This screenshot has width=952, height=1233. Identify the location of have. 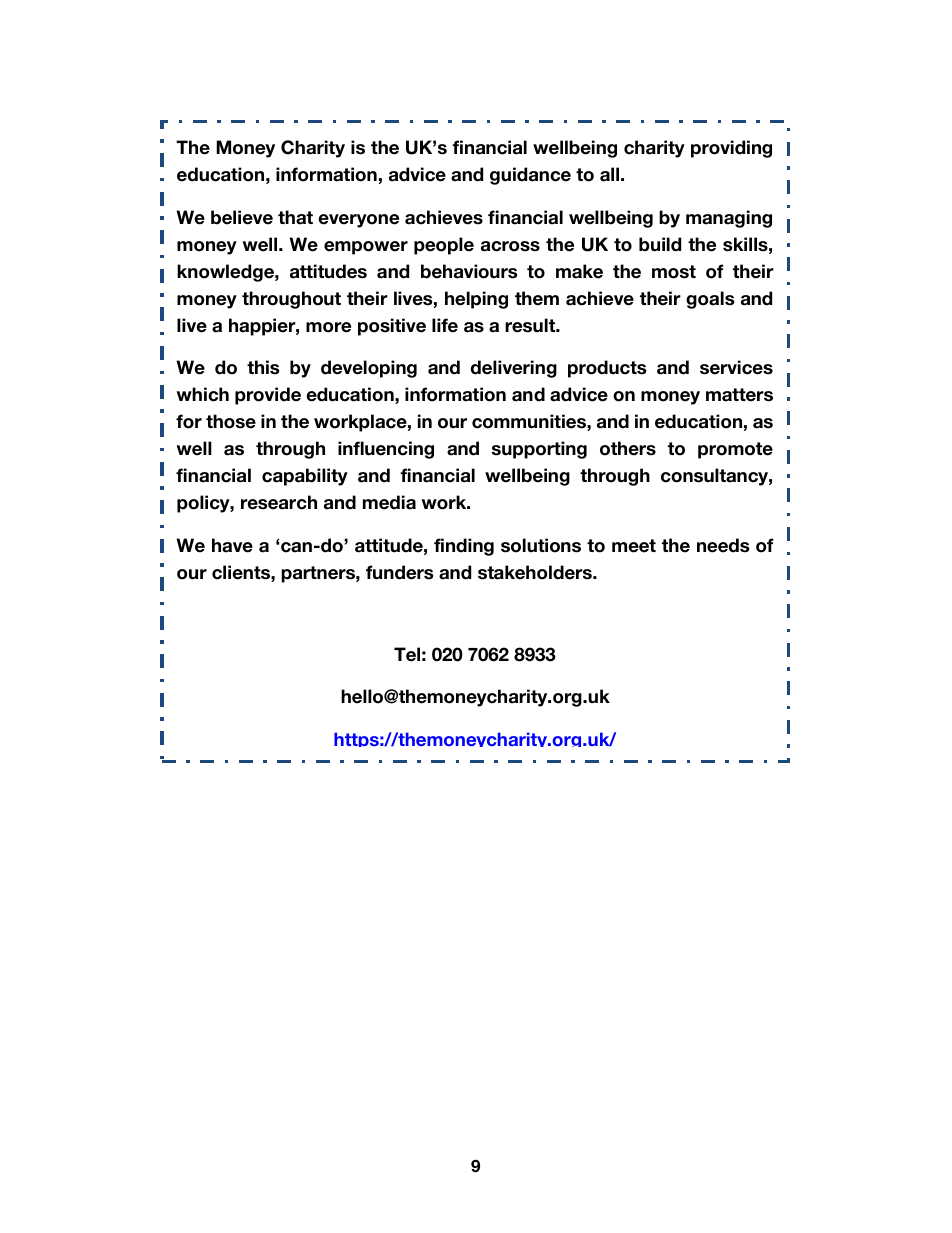
(232, 545).
